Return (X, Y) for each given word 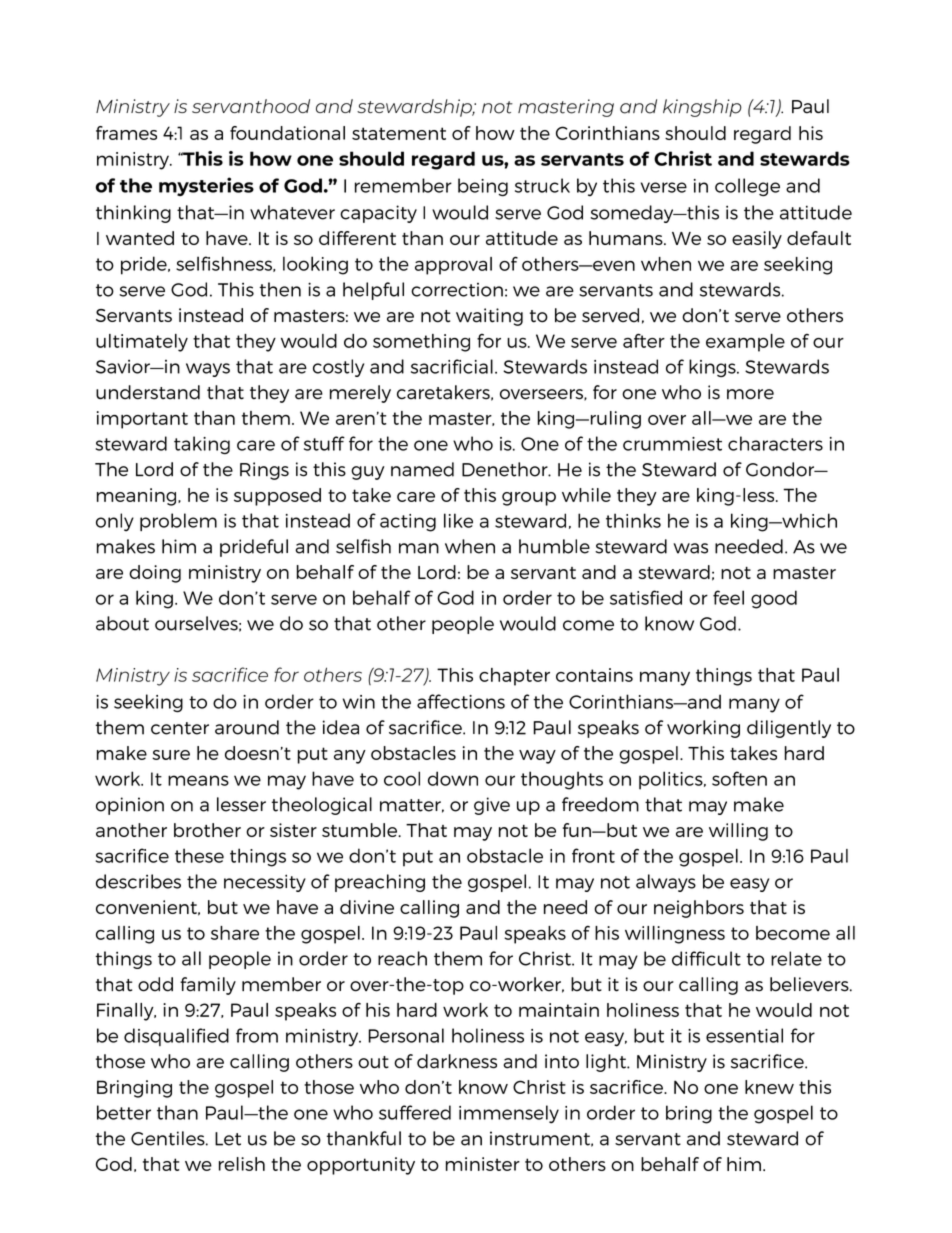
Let (228, 1139)
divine (367, 907)
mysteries (206, 186)
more (750, 394)
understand (148, 392)
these (199, 855)
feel (728, 597)
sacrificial (452, 366)
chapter (514, 677)
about (122, 623)
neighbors (699, 909)
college (747, 187)
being (483, 187)
